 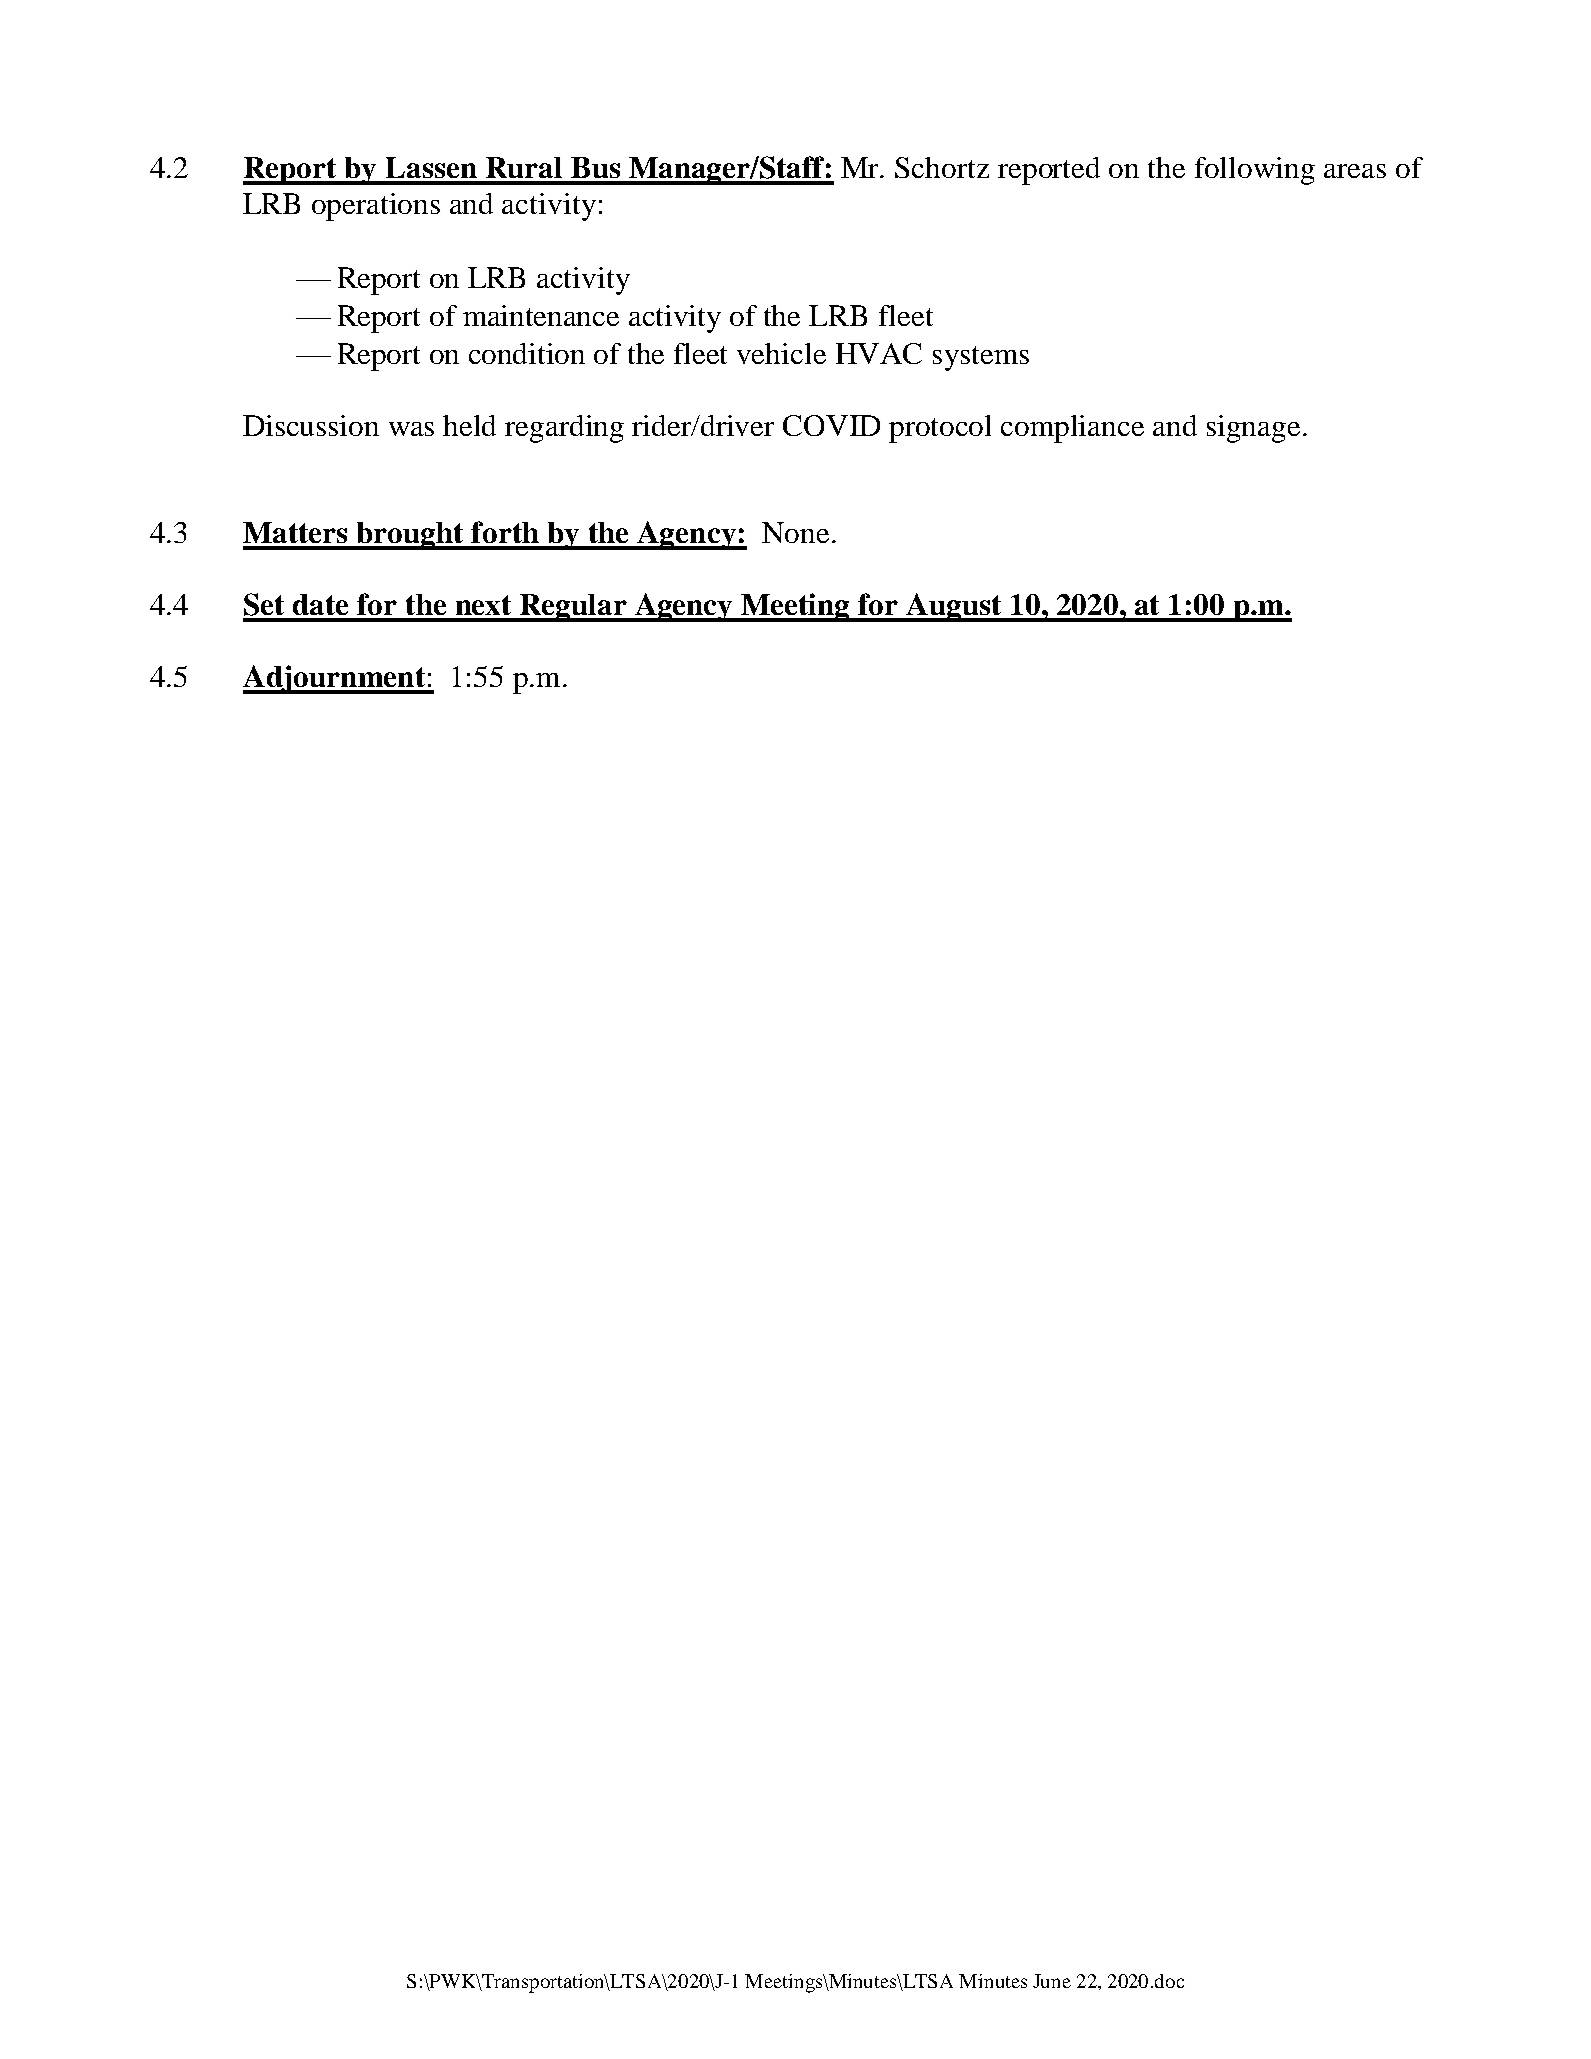 I want to click on None, so click(x=795, y=532).
